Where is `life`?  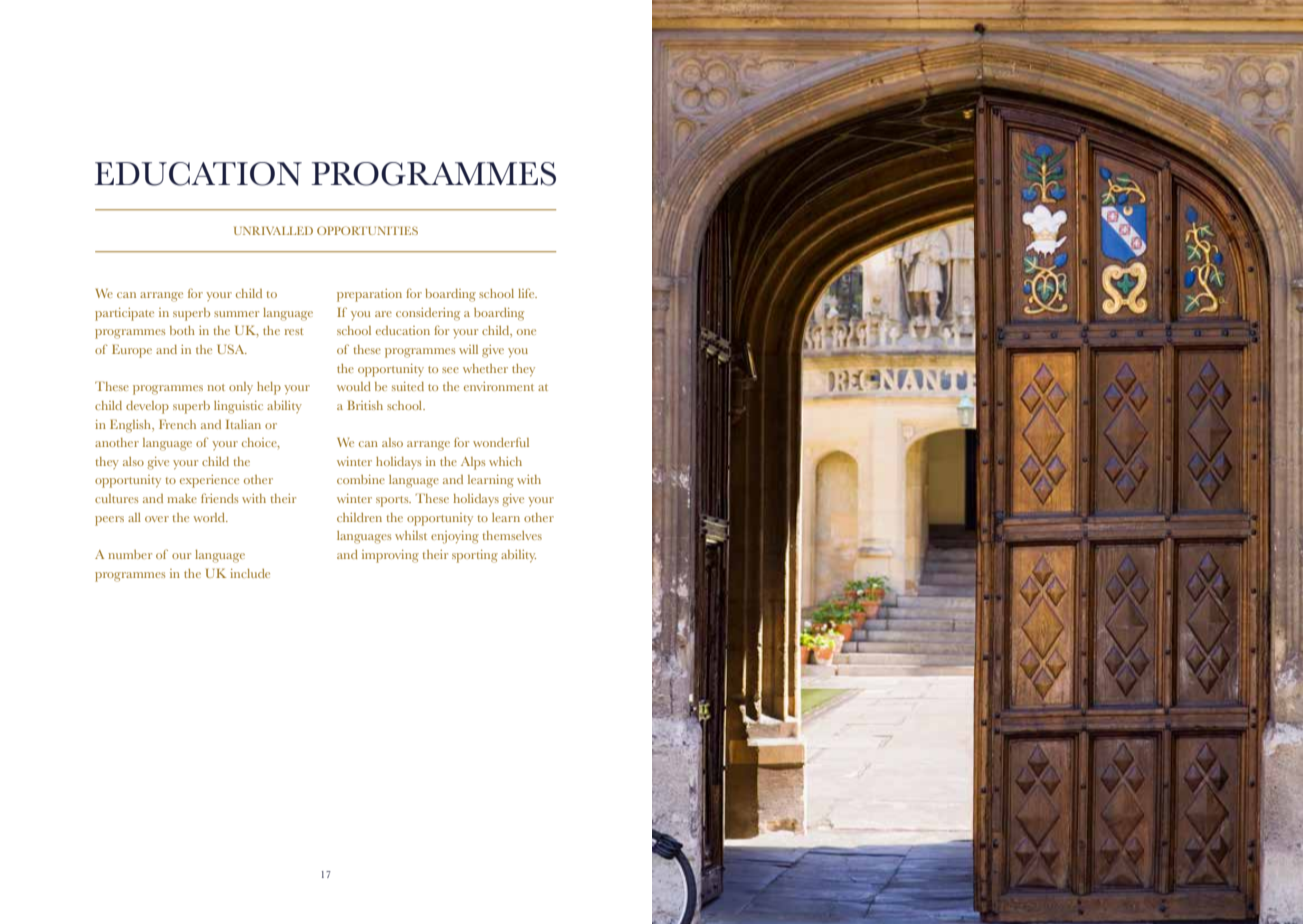
life is located at coordinates (527, 293).
